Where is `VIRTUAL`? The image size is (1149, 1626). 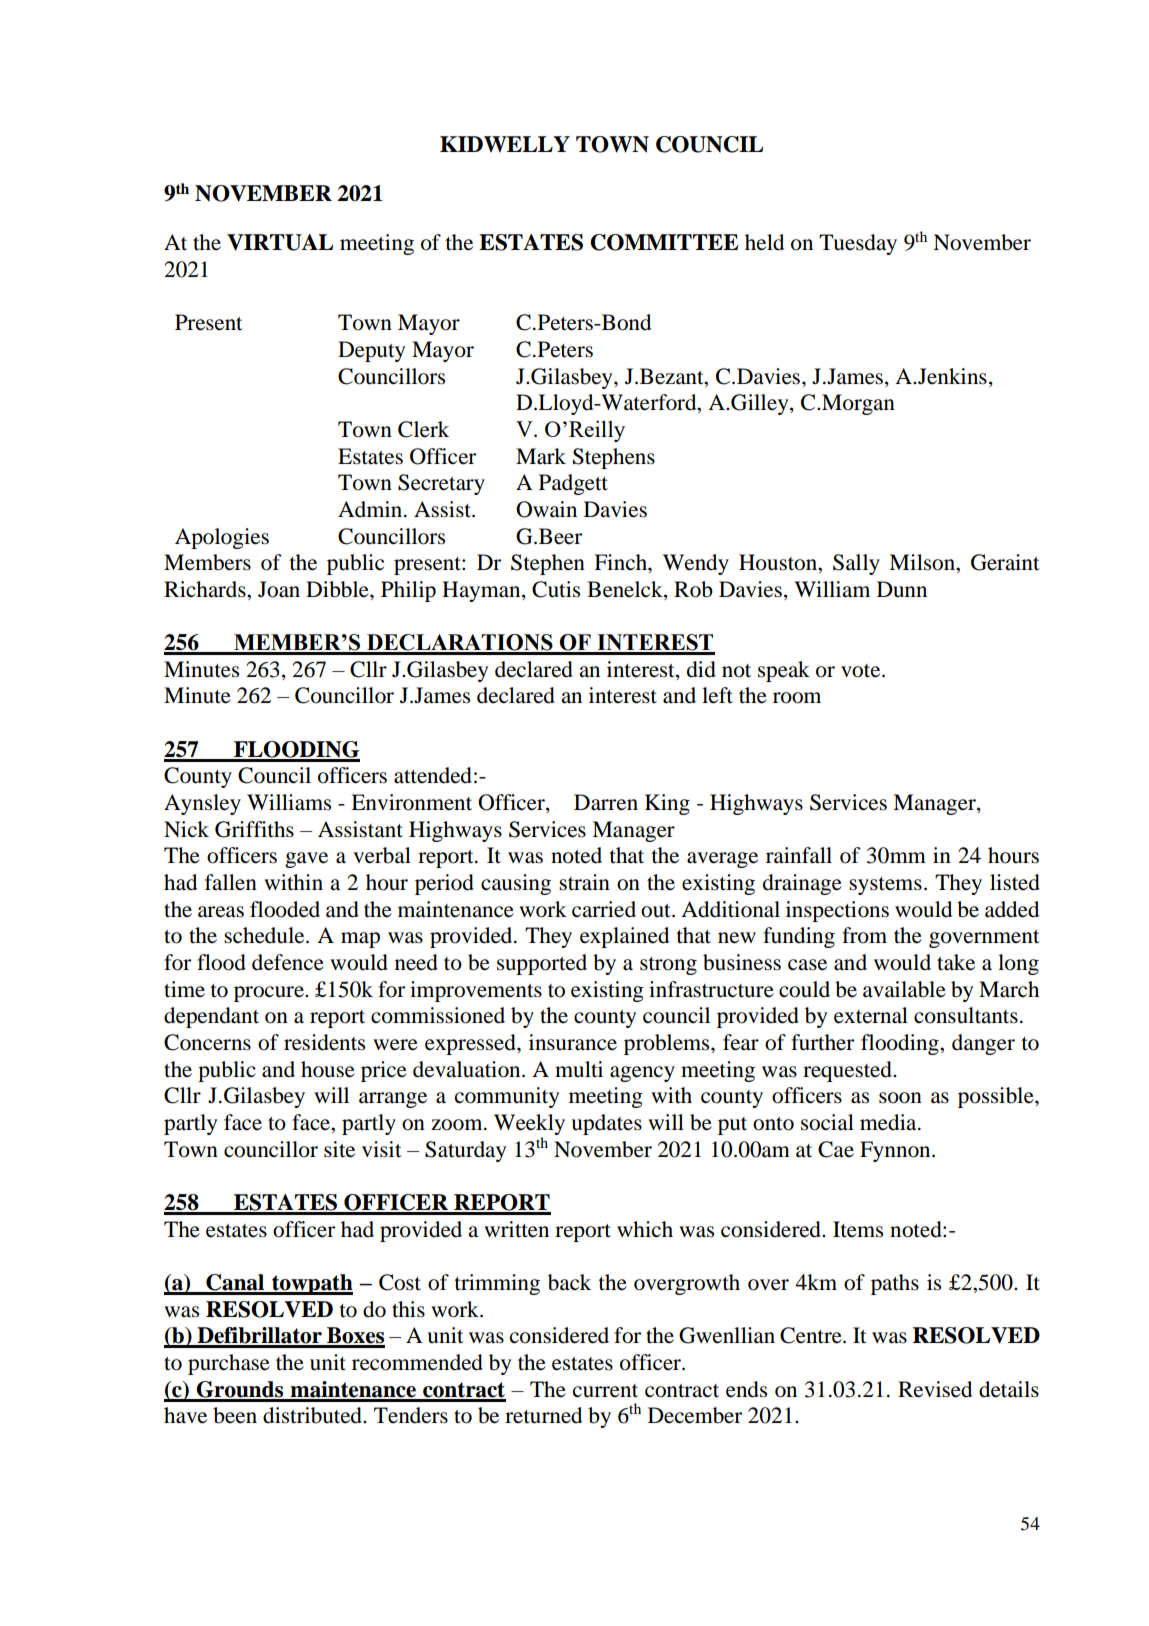 VIRTUAL is located at coordinates (280, 242).
